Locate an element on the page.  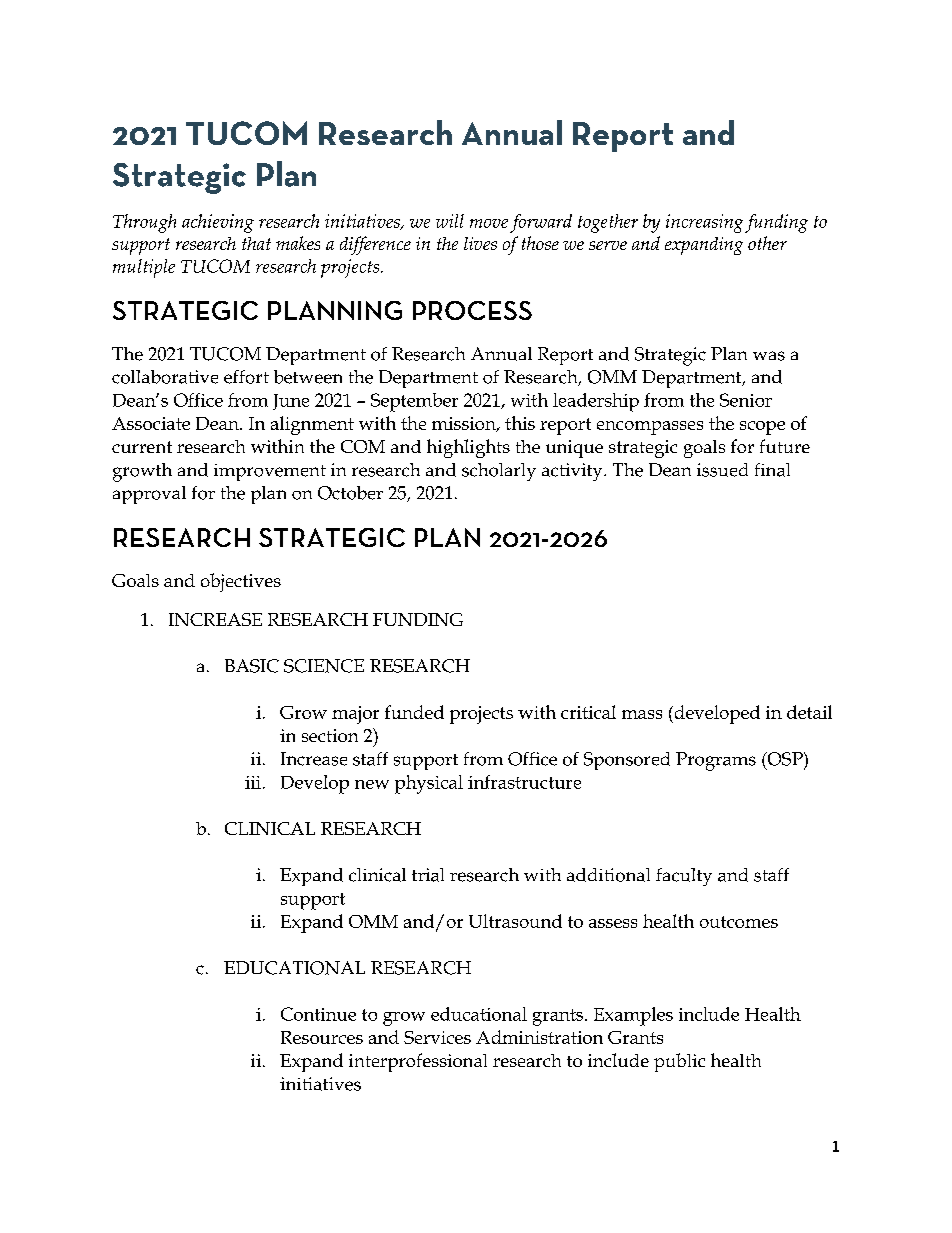
BASIC is located at coordinates (252, 666).
